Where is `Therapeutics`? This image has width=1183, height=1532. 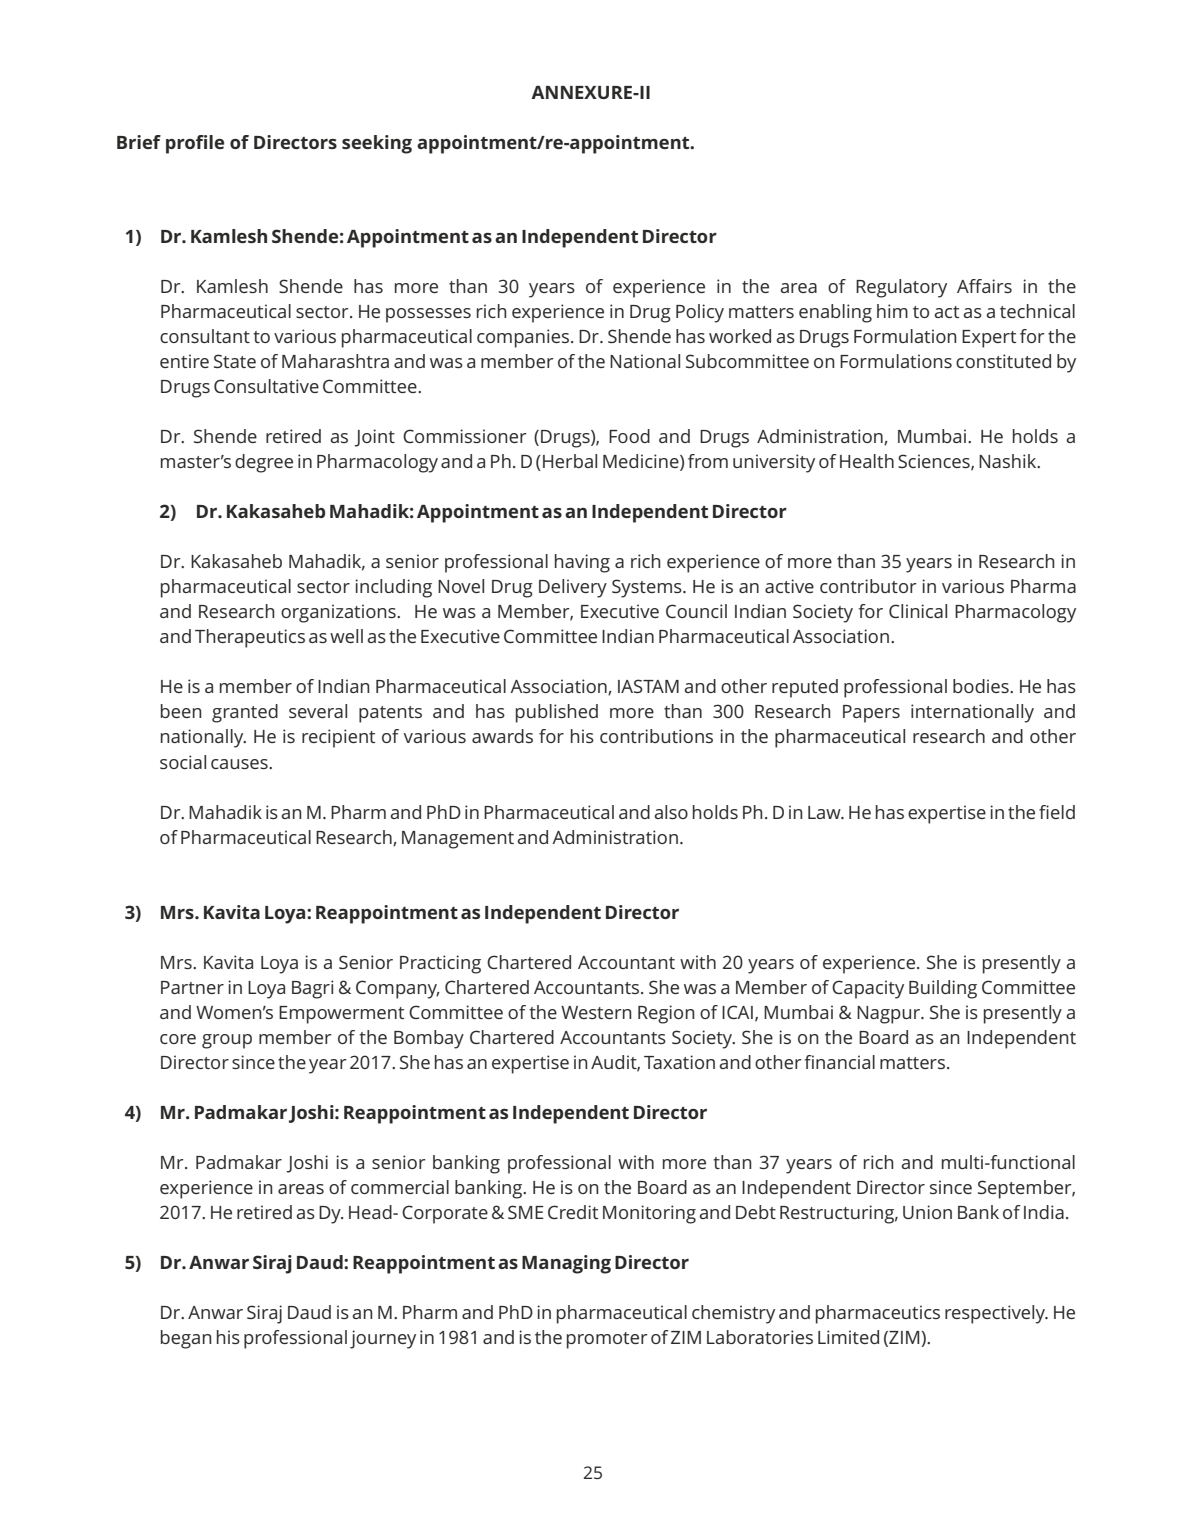
Therapeutics is located at coordinates (250, 638).
